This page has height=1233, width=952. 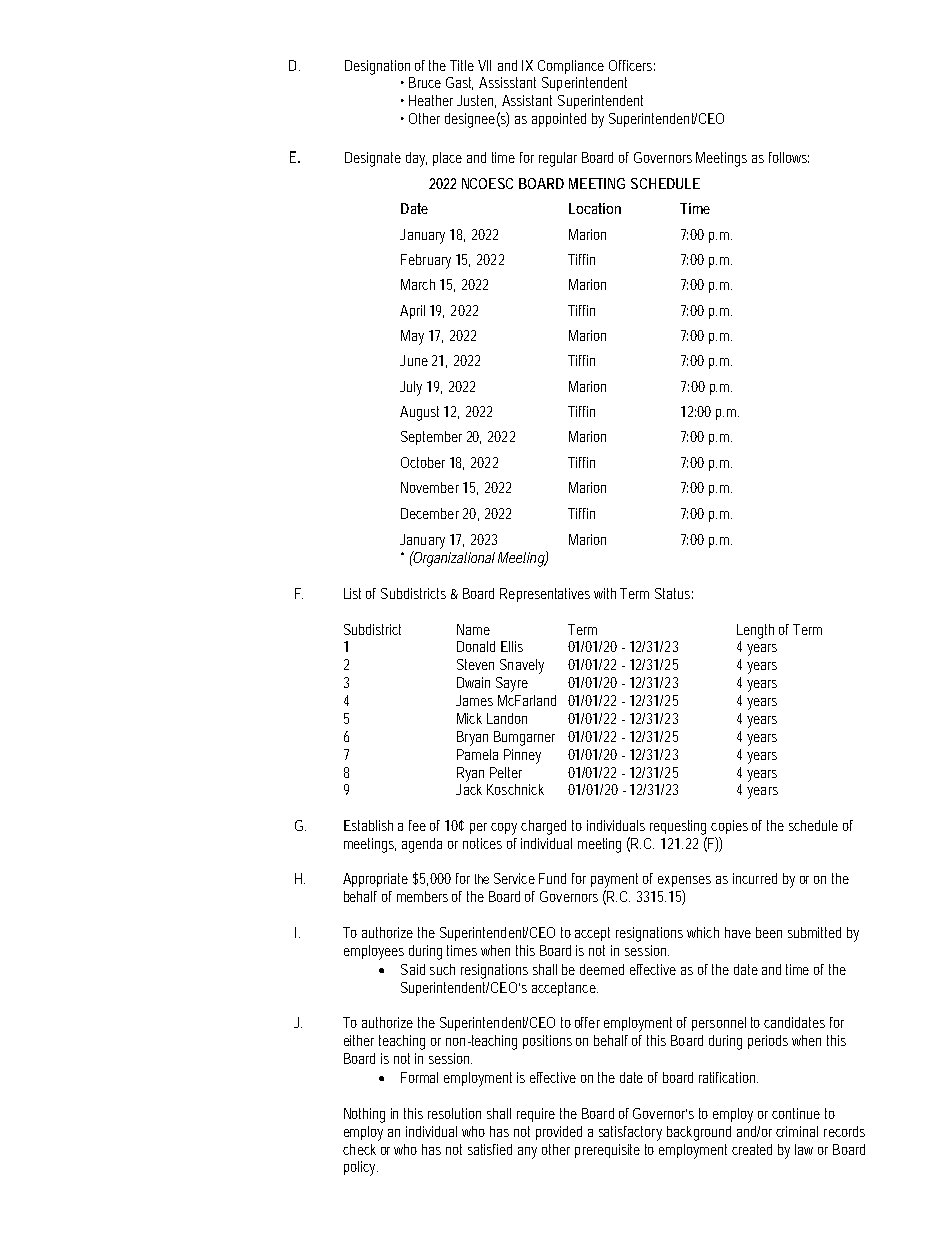 What do you see at coordinates (431, 100) in the page?
I see `Heather` at bounding box center [431, 100].
